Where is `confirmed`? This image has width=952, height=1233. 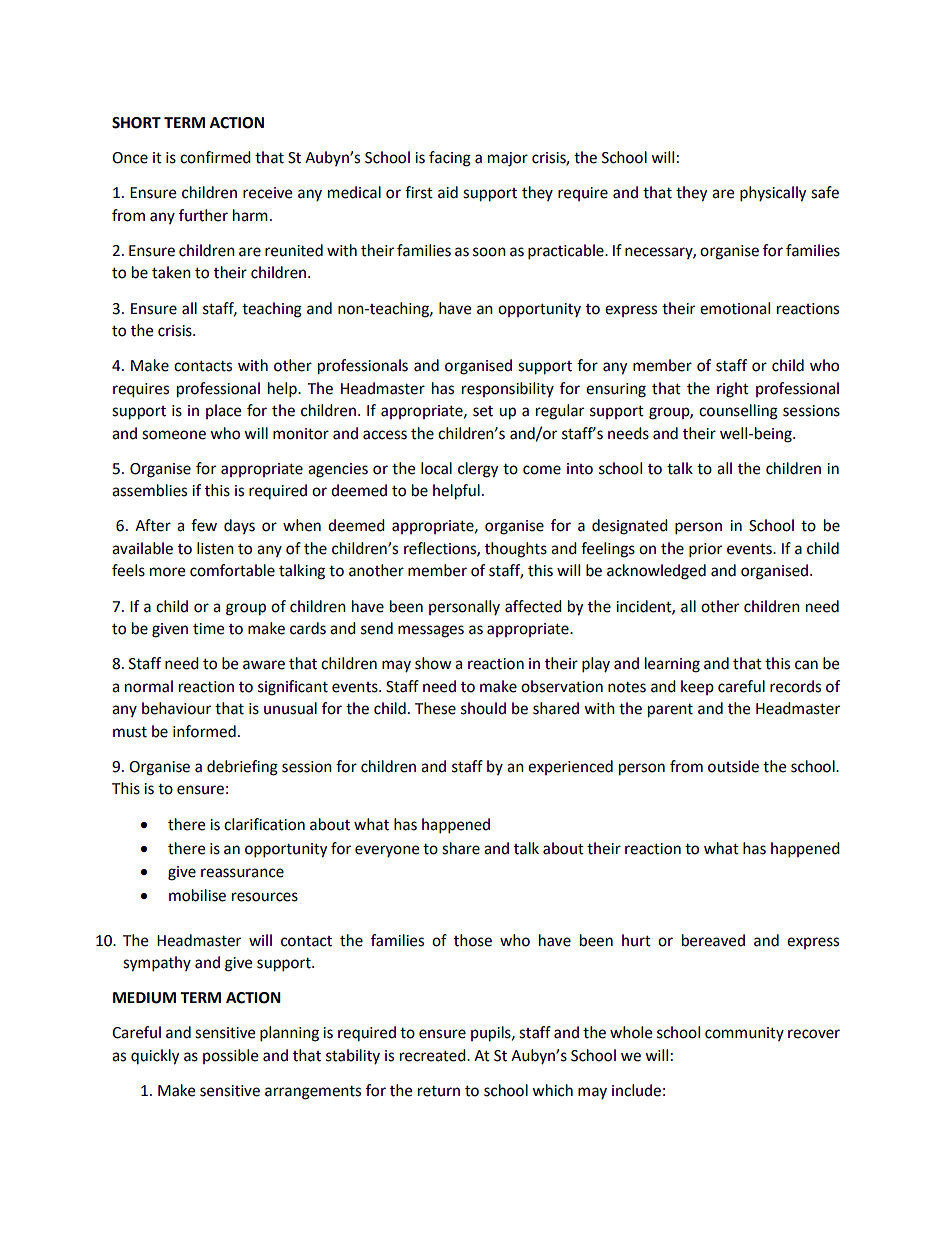 confirmed is located at coordinates (215, 157).
